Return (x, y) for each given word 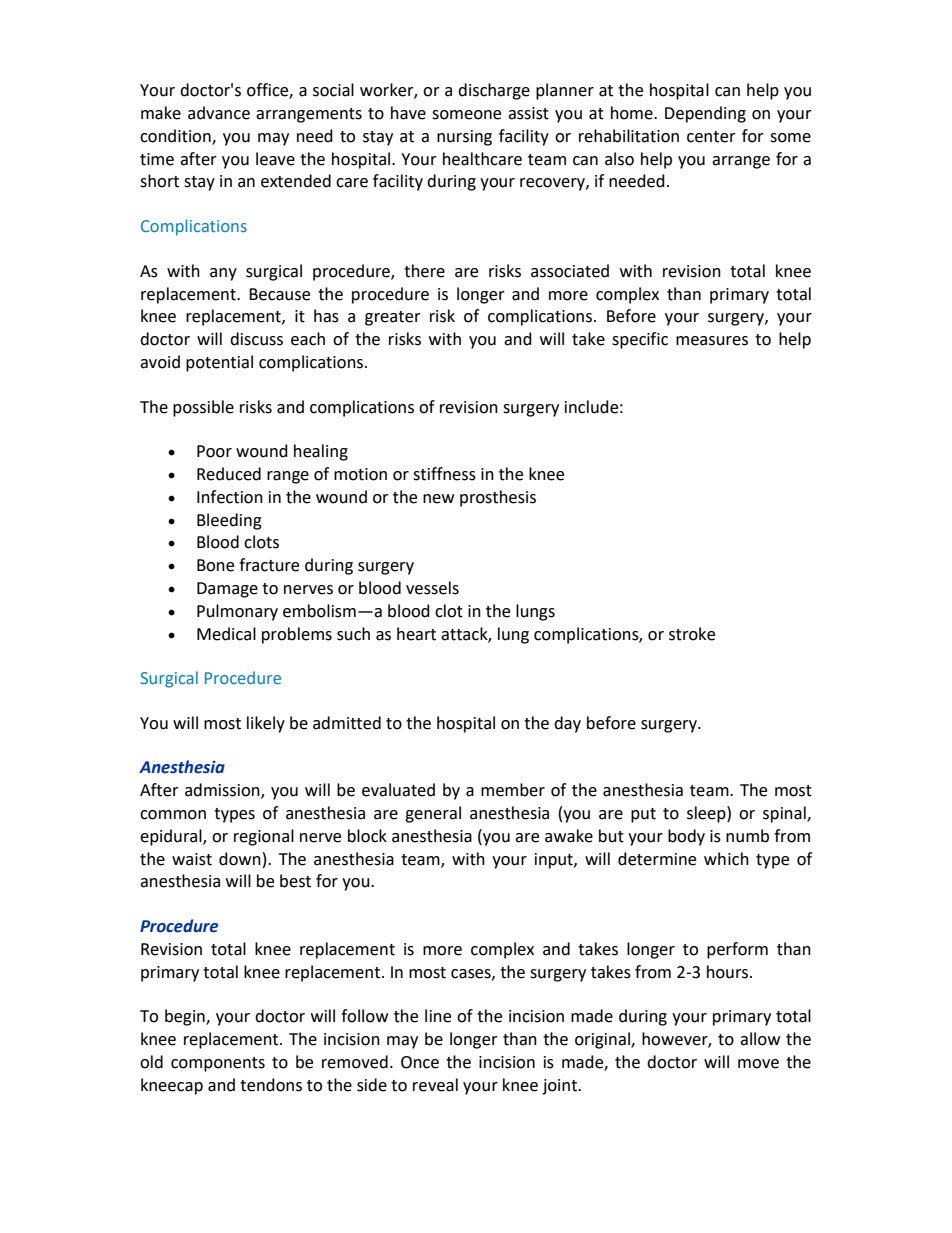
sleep (707, 814)
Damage (227, 590)
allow (760, 1039)
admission (223, 791)
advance (219, 113)
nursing (464, 138)
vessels (432, 588)
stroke (692, 634)
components (218, 1064)
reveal (435, 1085)
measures (712, 341)
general (433, 814)
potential (219, 363)
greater (393, 318)
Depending (705, 114)
